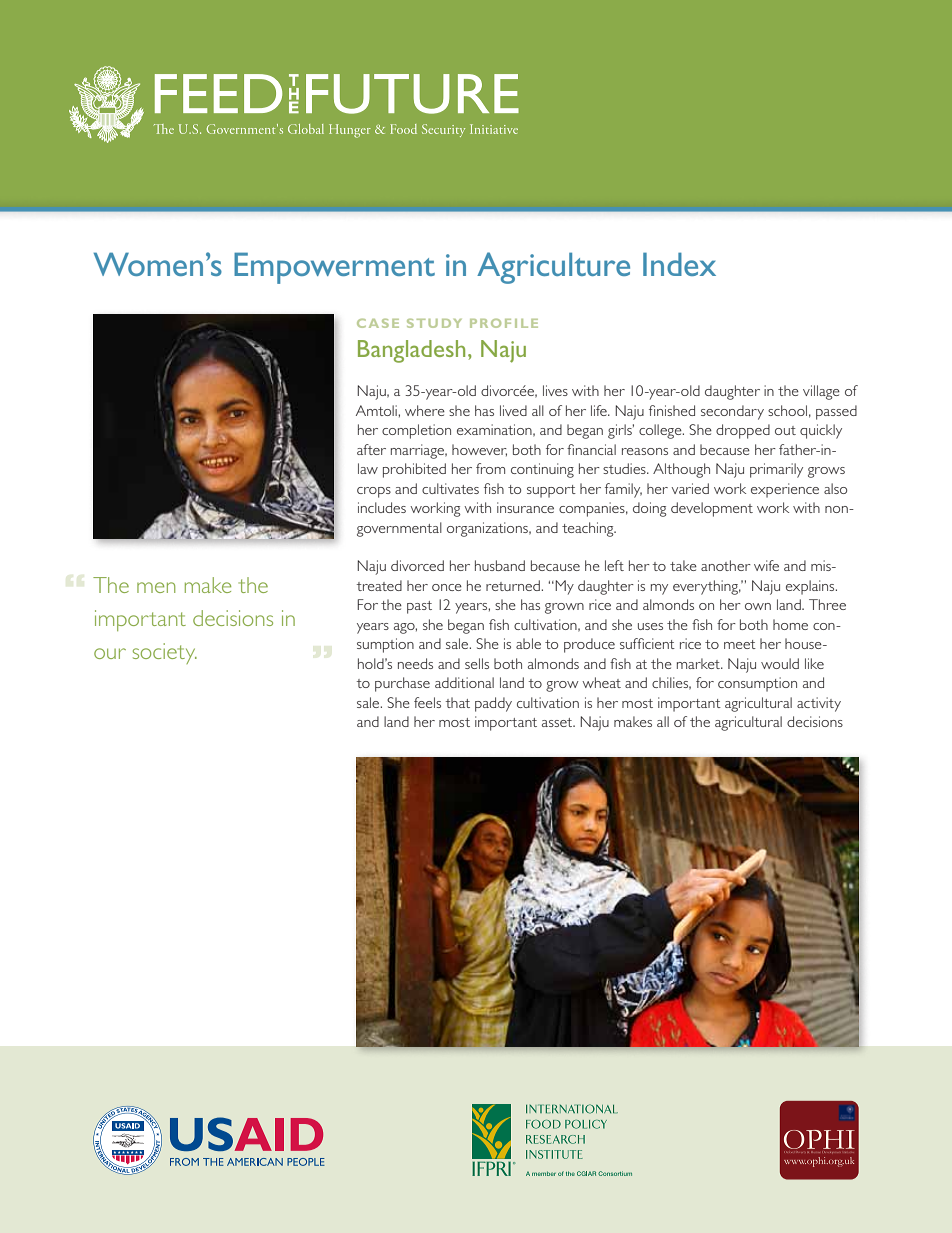  Describe the element at coordinates (500, 565) in the document. I see `husband` at that location.
